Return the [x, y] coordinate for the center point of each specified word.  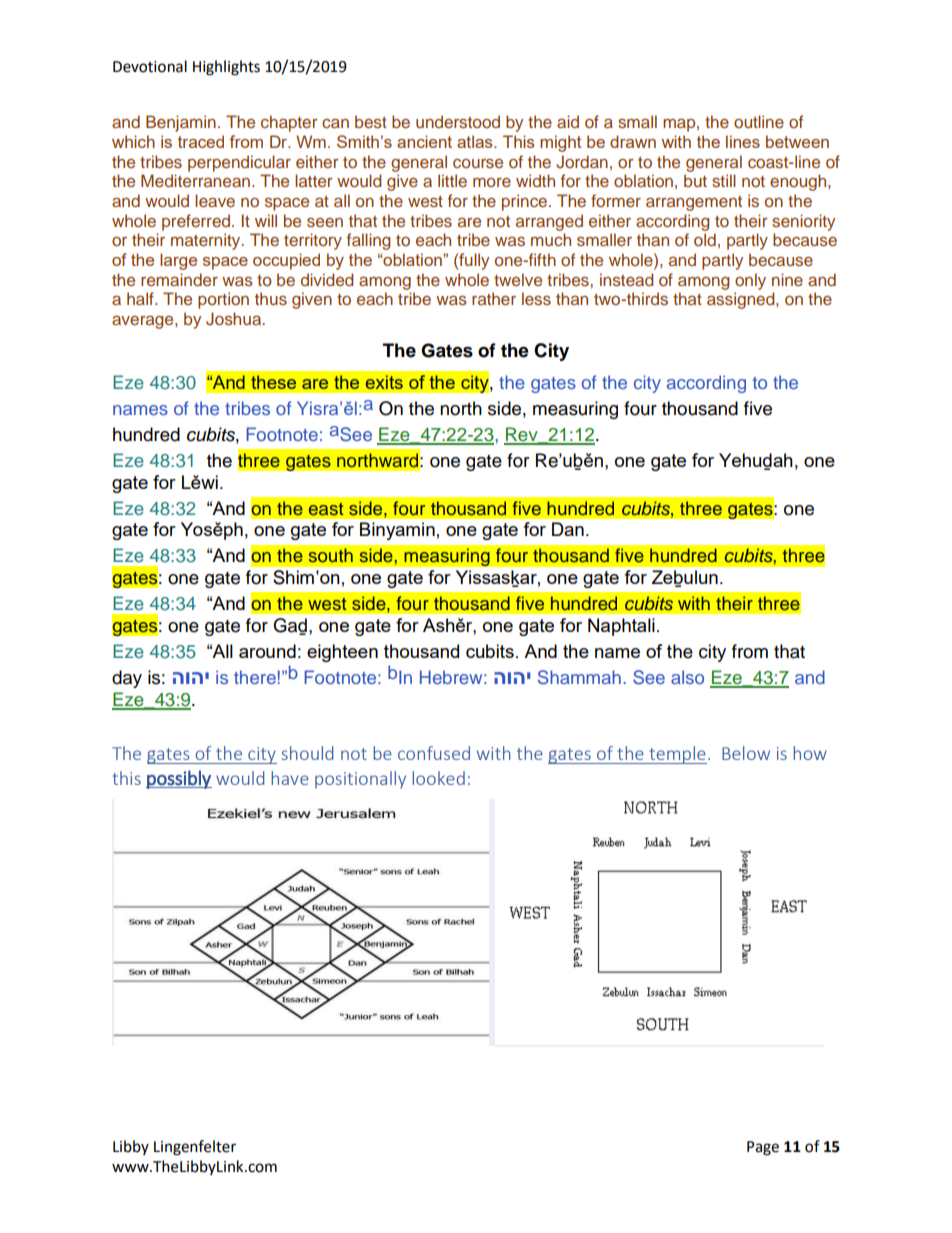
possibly [179, 779]
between [797, 141]
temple [677, 755]
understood [458, 121]
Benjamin [181, 123]
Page [763, 1148]
